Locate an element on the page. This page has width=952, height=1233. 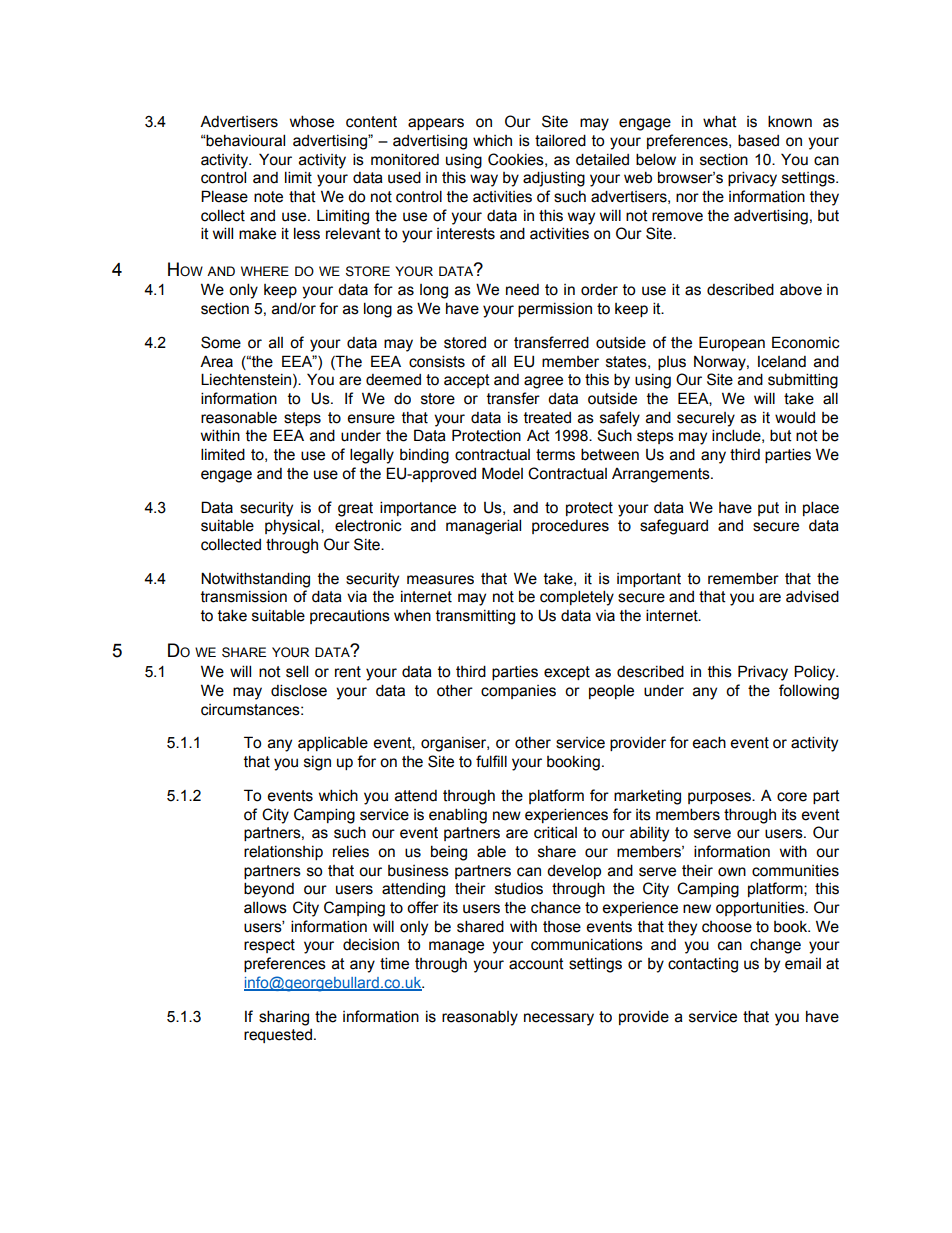
disclose is located at coordinates (299, 690).
